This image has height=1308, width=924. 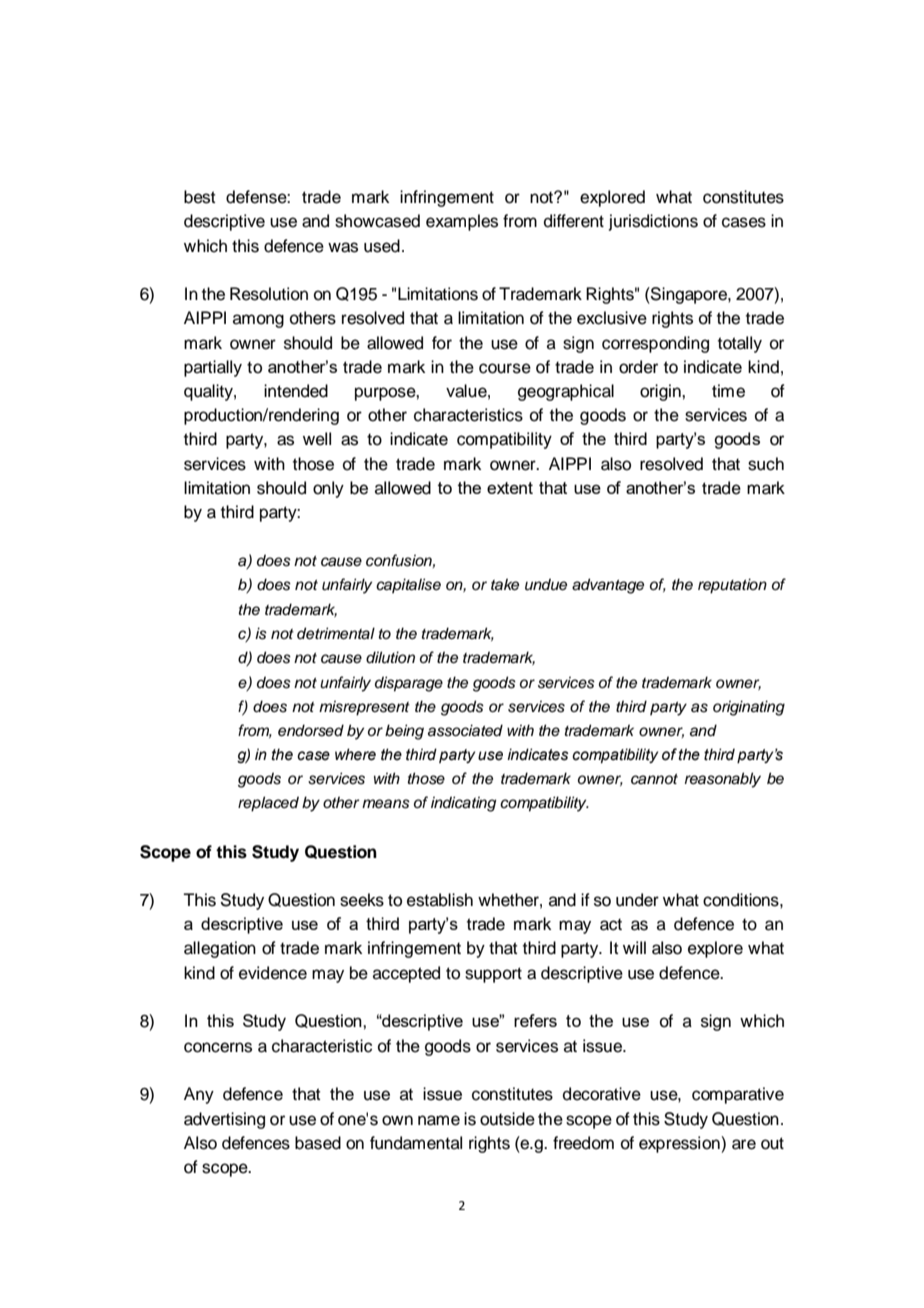 What do you see at coordinates (732, 586) in the image?
I see `reputation` at bounding box center [732, 586].
